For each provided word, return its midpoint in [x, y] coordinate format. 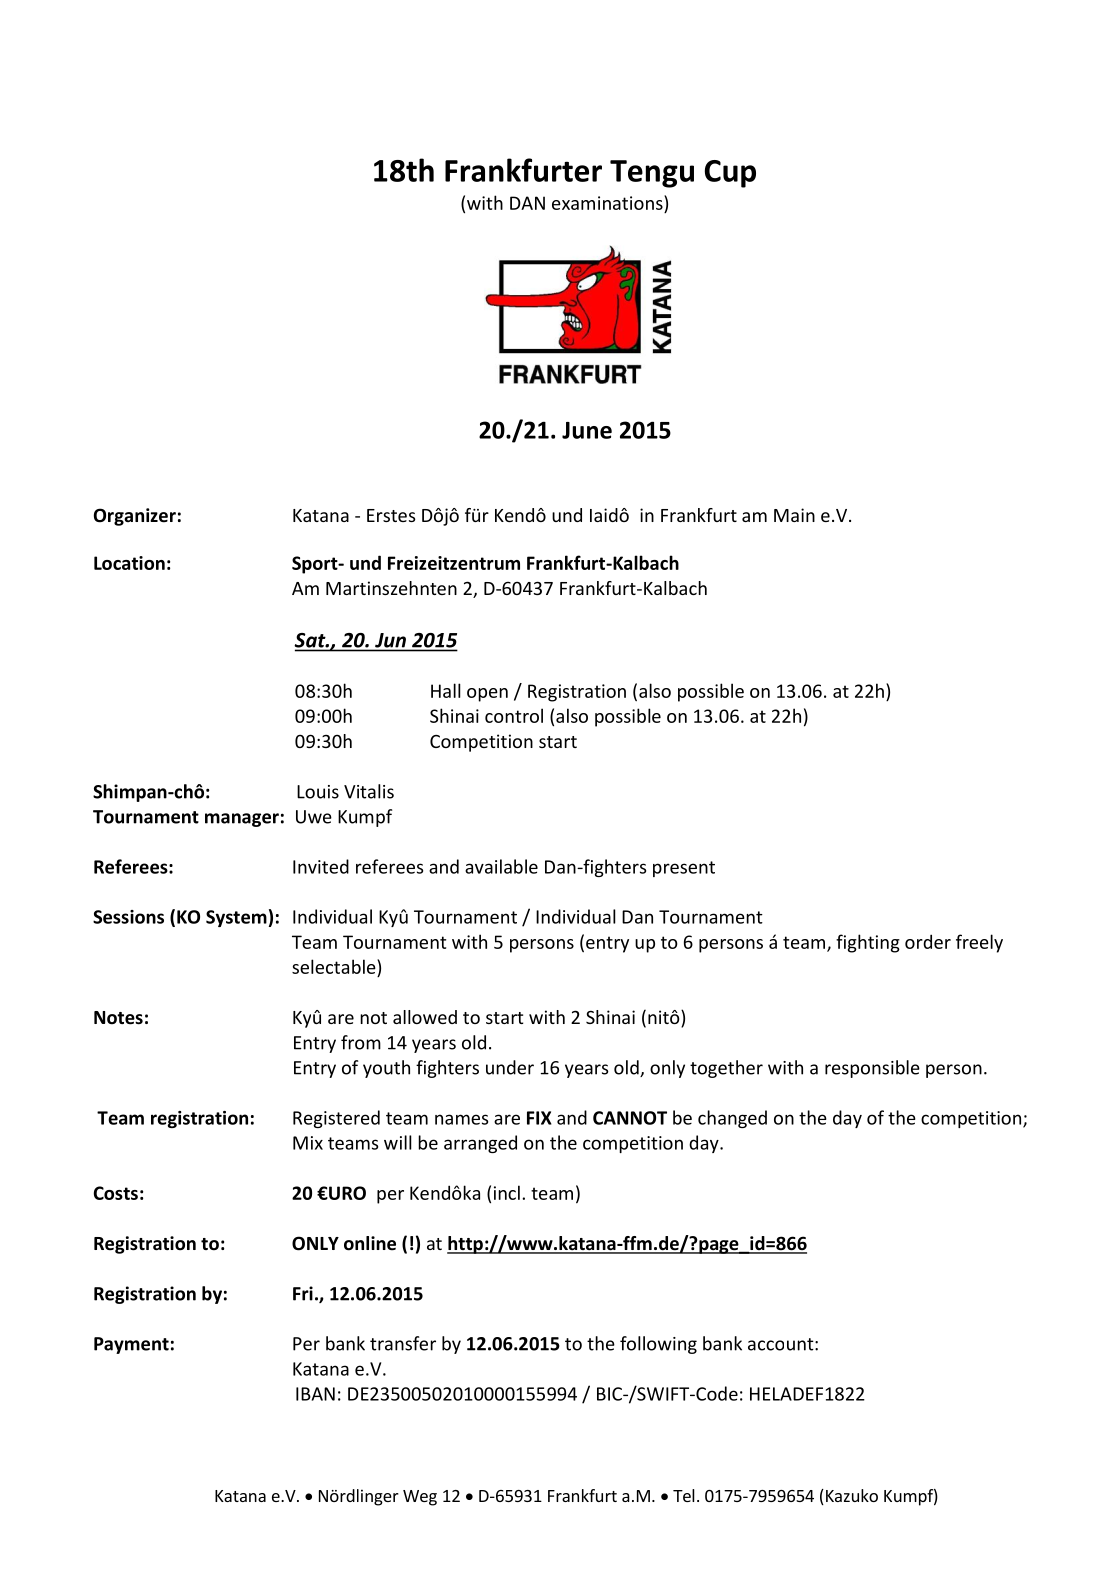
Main [794, 515]
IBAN [315, 1394]
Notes [118, 1018]
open [487, 695]
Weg [420, 1498]
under [510, 1067]
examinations [608, 202]
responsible [872, 1069]
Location [129, 563]
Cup [730, 174]
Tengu [652, 174]
